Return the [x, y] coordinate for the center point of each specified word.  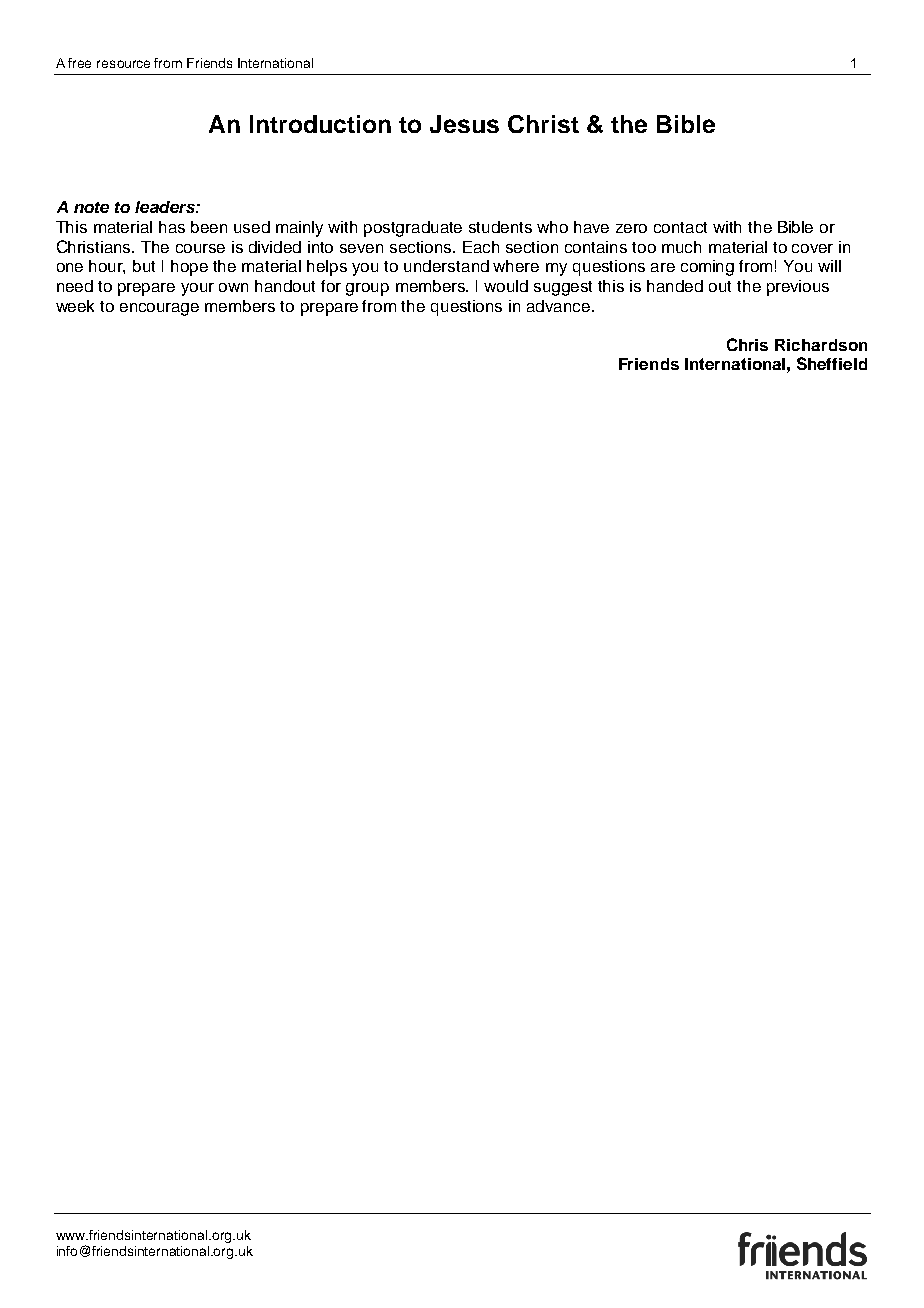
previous [798, 288]
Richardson [821, 345]
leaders [166, 207]
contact [680, 227]
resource [123, 64]
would [506, 286]
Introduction [320, 124]
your [197, 289]
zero [631, 228]
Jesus [464, 124]
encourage [159, 309]
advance [560, 306]
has [172, 227]
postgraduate [413, 229]
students [500, 227]
